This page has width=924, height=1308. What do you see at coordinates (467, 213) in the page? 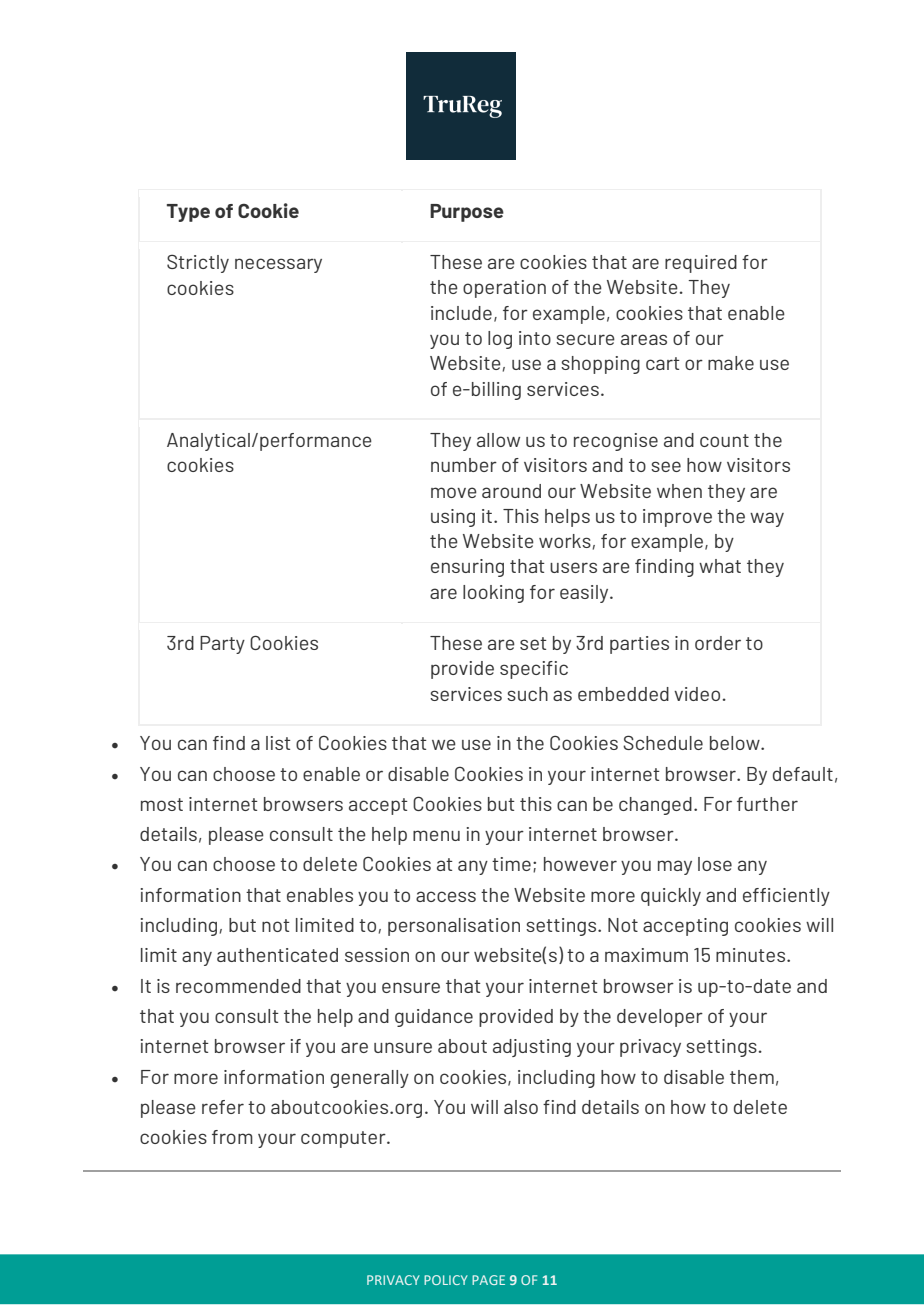
I see `Purpose` at bounding box center [467, 213].
